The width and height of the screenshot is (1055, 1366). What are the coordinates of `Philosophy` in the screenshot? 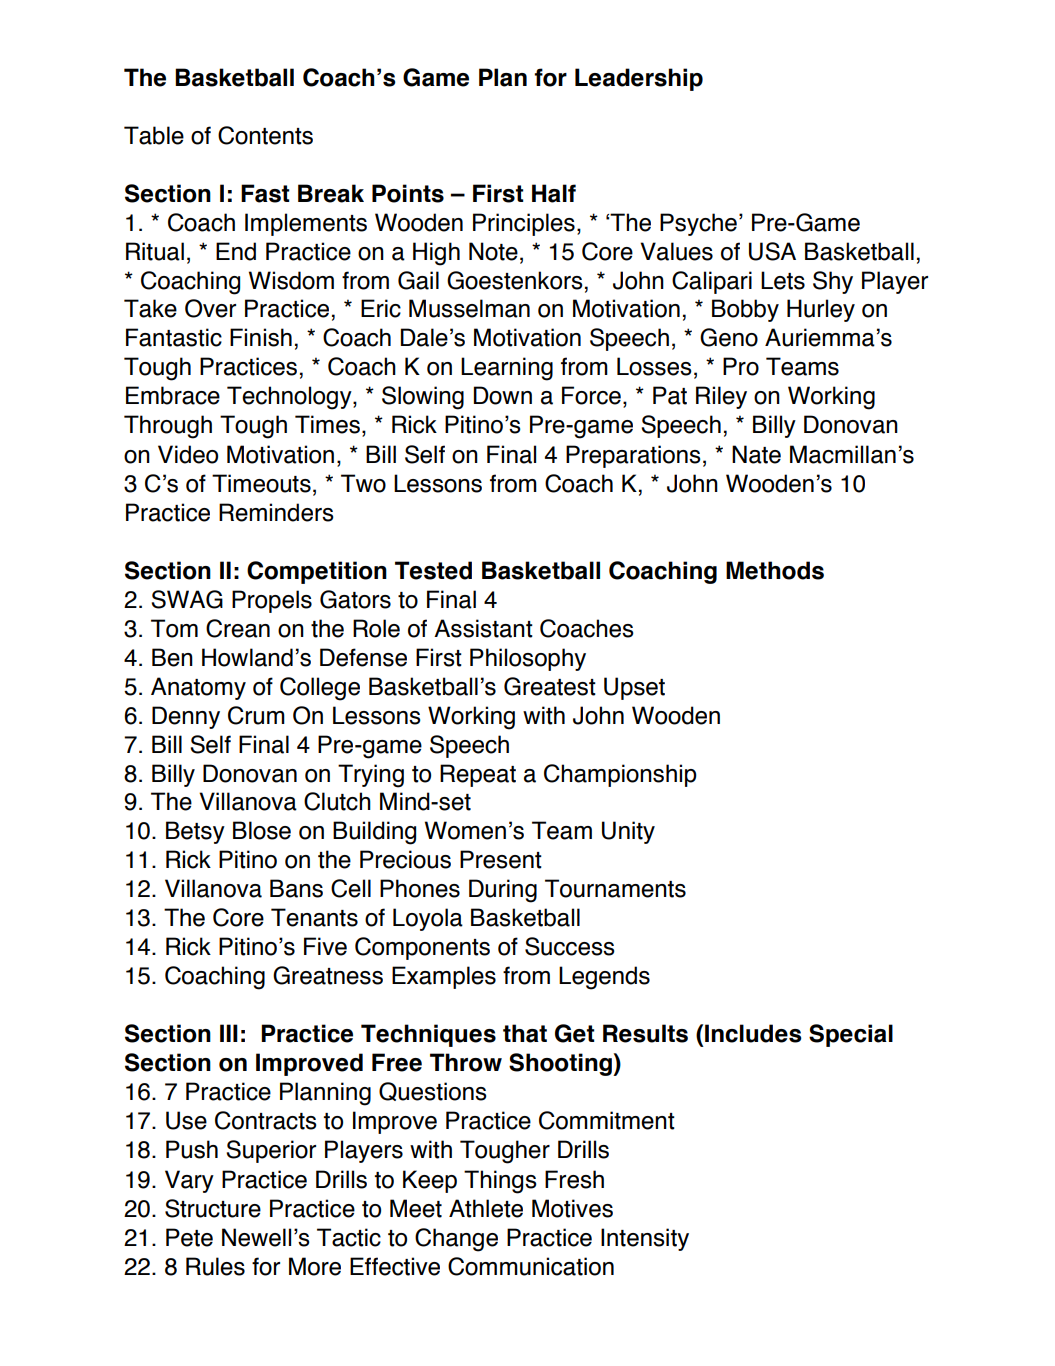 It's located at (528, 659).
